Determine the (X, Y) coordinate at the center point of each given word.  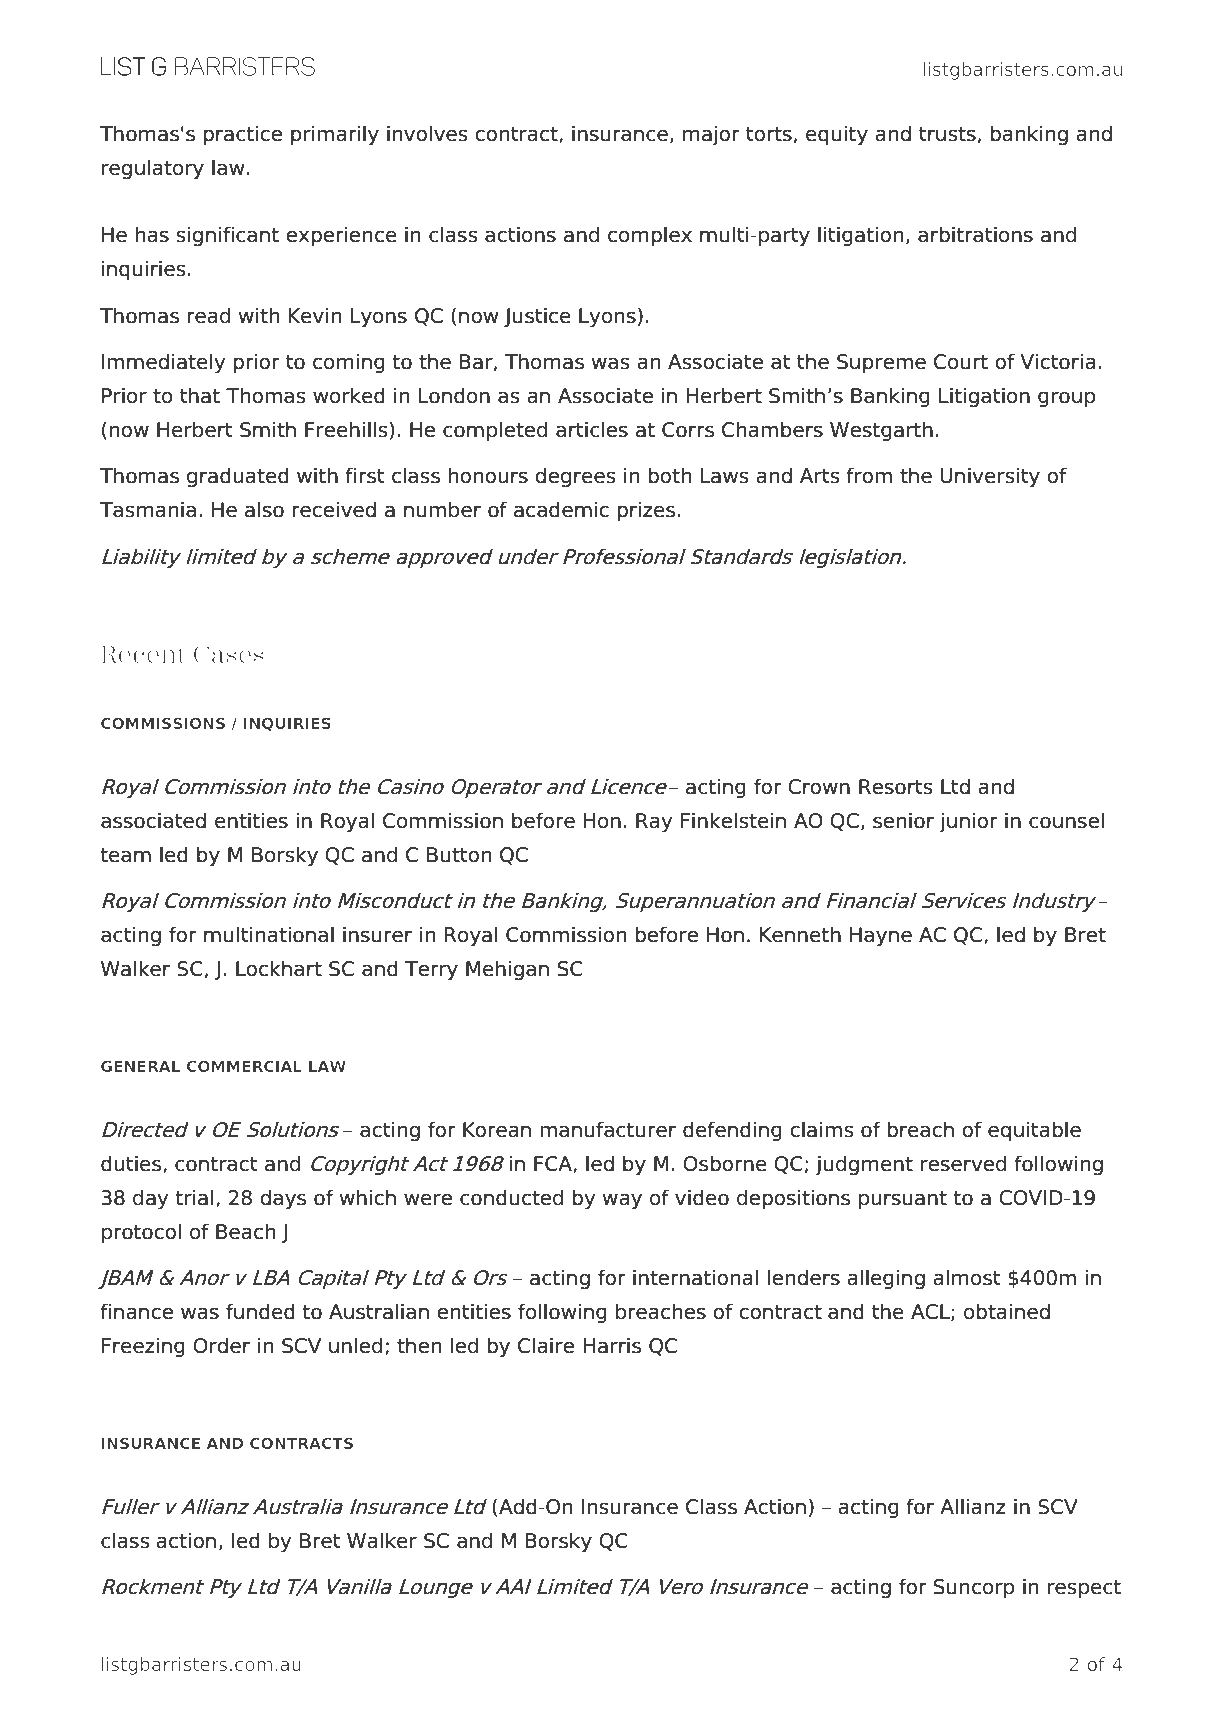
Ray (654, 823)
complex (650, 236)
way (622, 1201)
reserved (963, 1163)
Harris (612, 1345)
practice (242, 135)
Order (221, 1345)
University (990, 477)
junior (969, 822)
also (264, 509)
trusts (947, 134)
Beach (245, 1231)
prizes (646, 511)
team (125, 855)
